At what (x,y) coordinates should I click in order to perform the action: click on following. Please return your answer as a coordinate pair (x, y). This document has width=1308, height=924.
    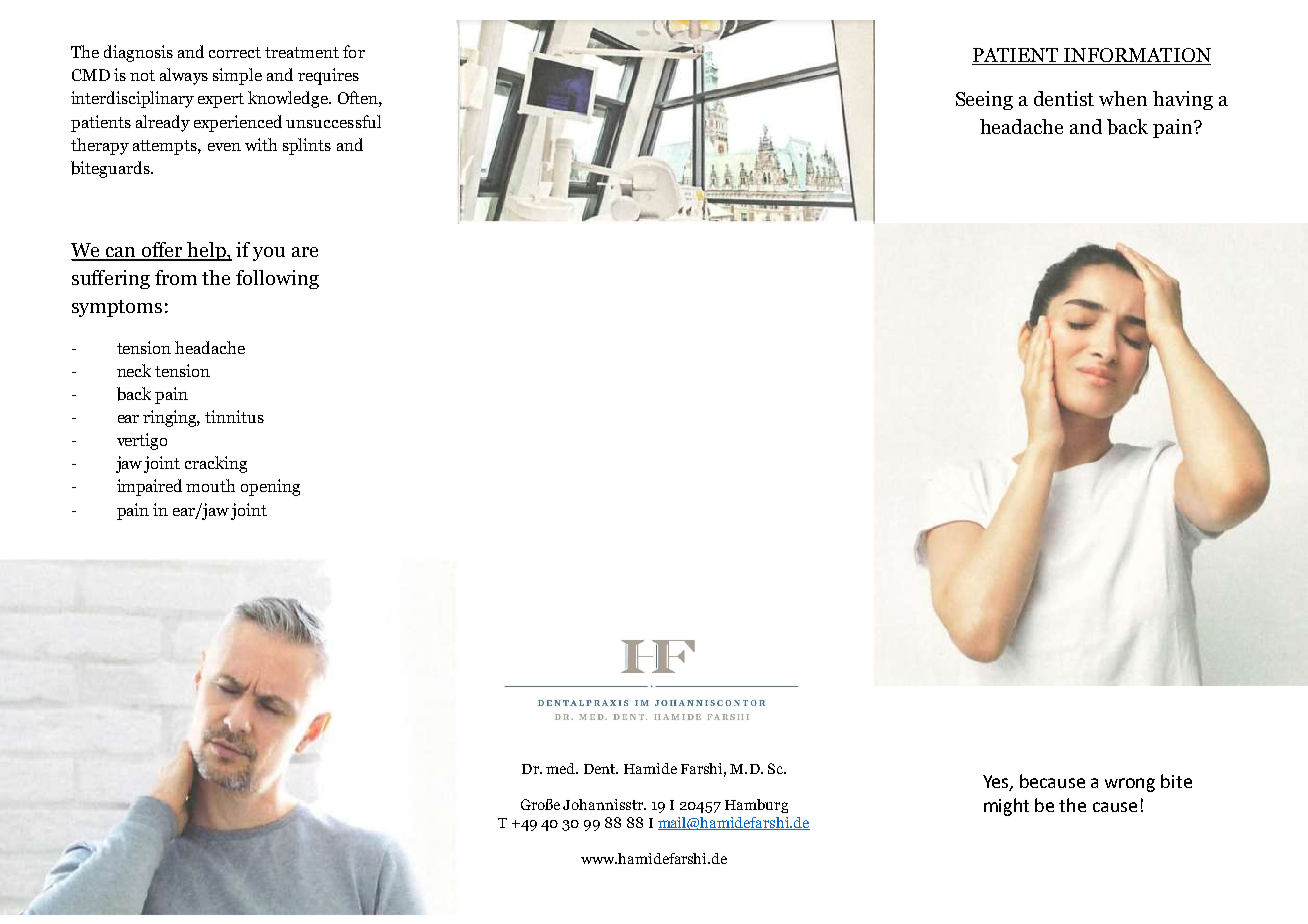
    Looking at the image, I should click on (277, 279).
